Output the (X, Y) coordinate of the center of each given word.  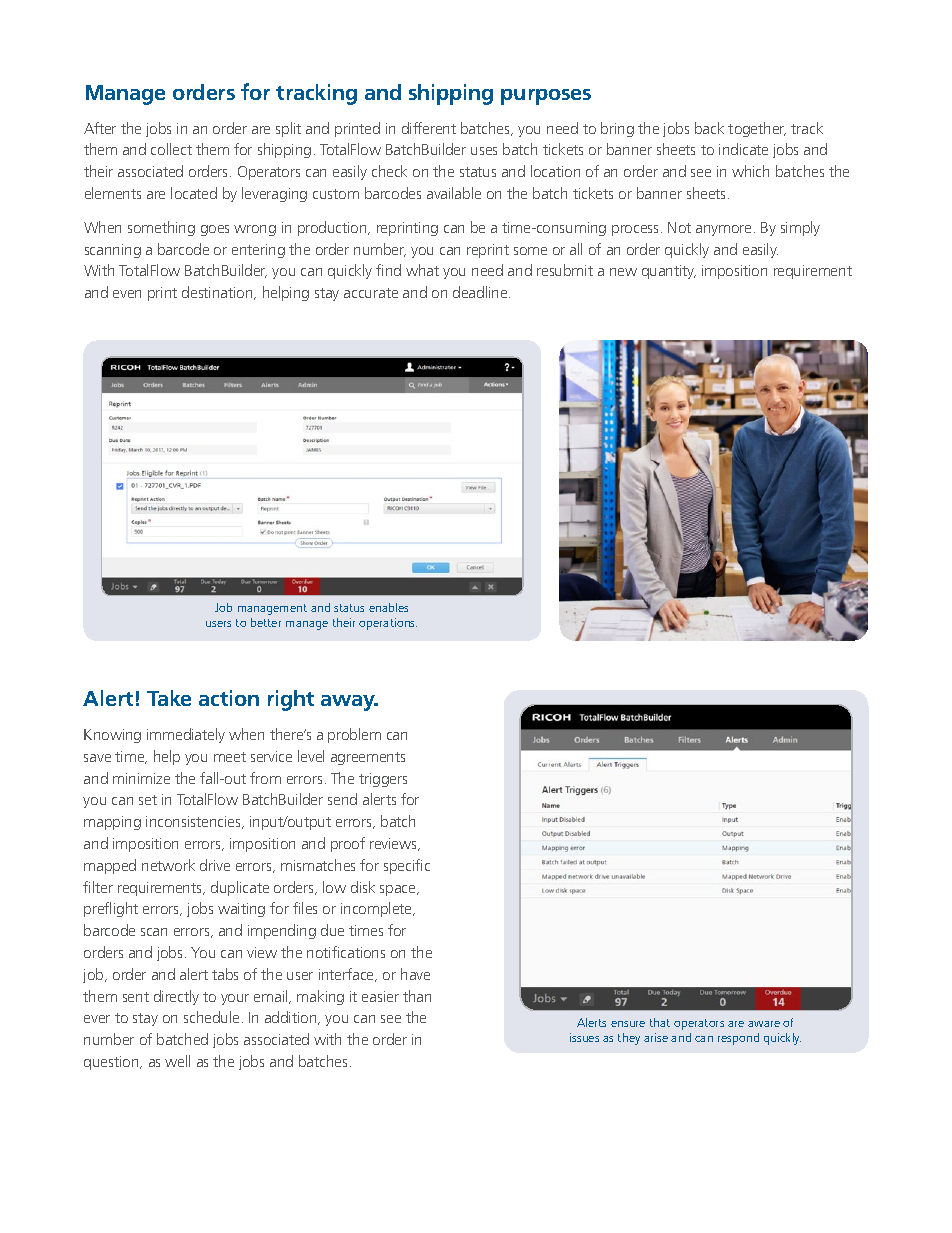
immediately (186, 735)
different (429, 128)
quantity (669, 272)
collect (171, 149)
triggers (383, 780)
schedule (211, 1017)
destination (218, 293)
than (417, 996)
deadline (481, 292)
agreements (368, 758)
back (709, 128)
